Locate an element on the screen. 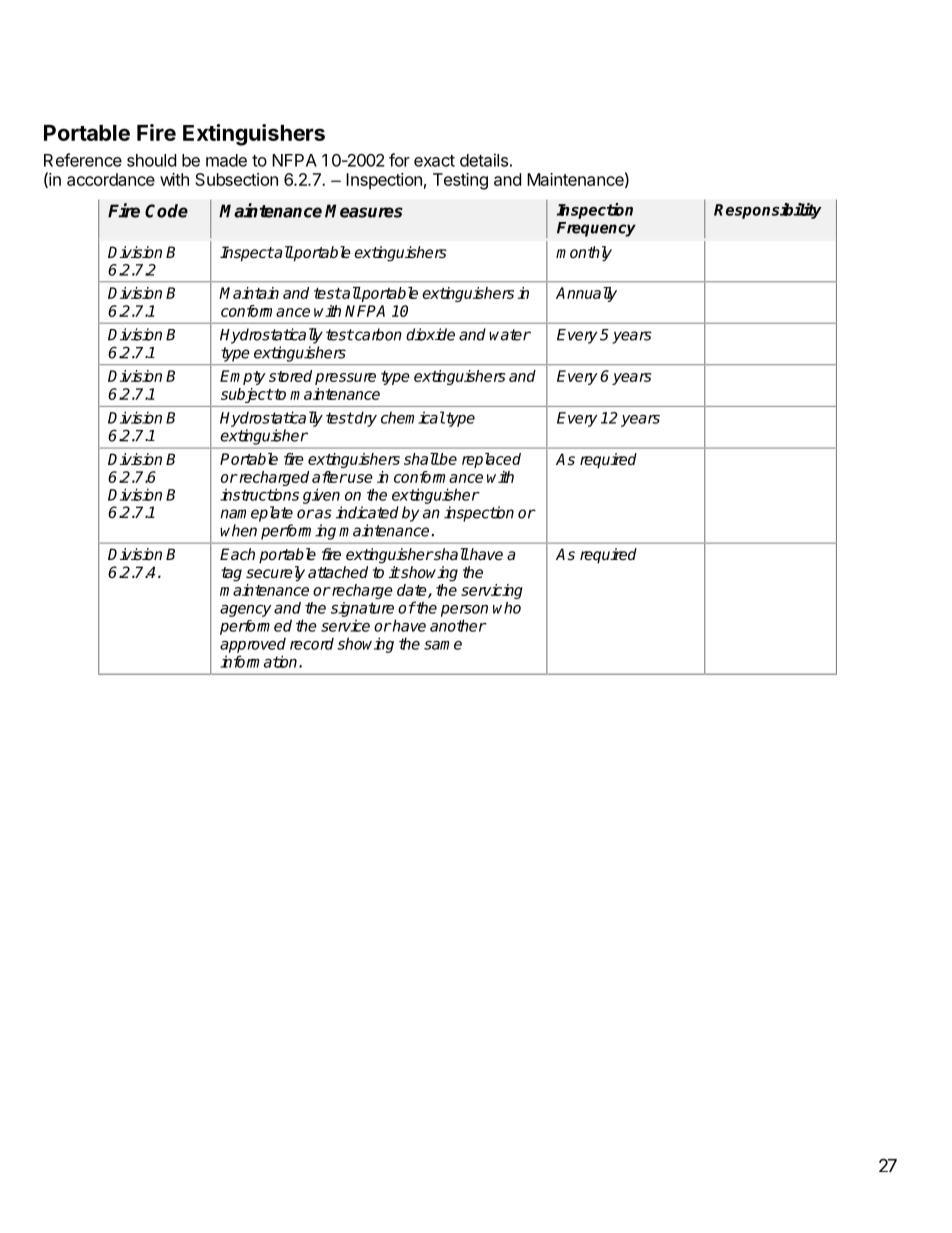  exact is located at coordinates (434, 161).
